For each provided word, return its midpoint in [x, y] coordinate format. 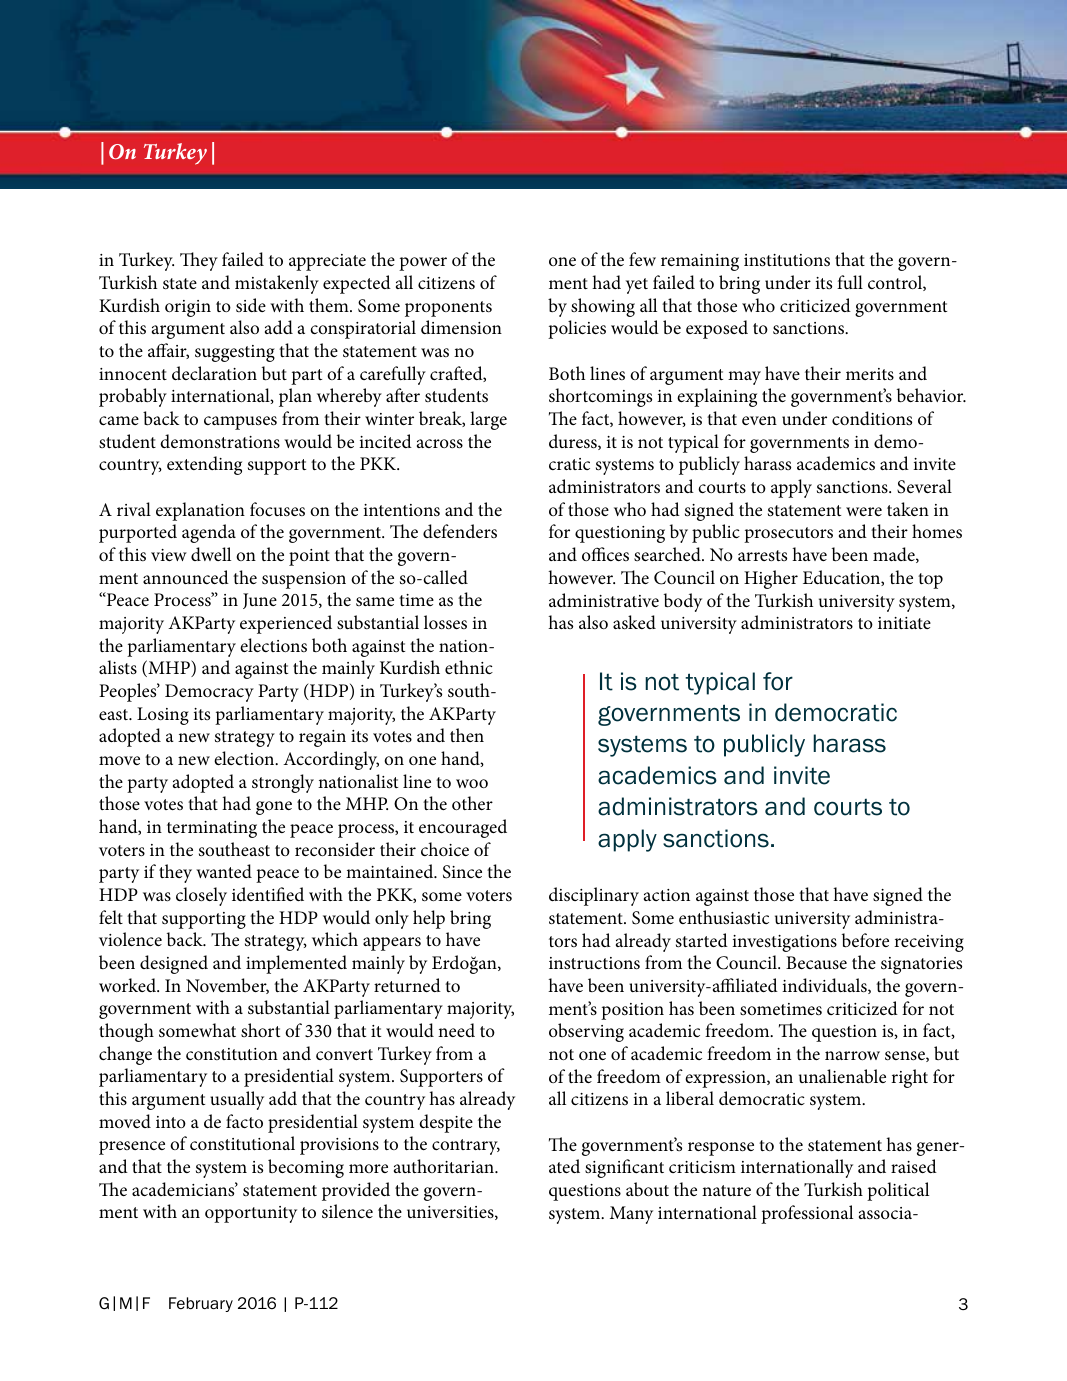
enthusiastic [724, 917]
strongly [283, 783]
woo [472, 783]
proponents [448, 309]
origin [188, 308]
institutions [787, 260]
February [201, 1304]
